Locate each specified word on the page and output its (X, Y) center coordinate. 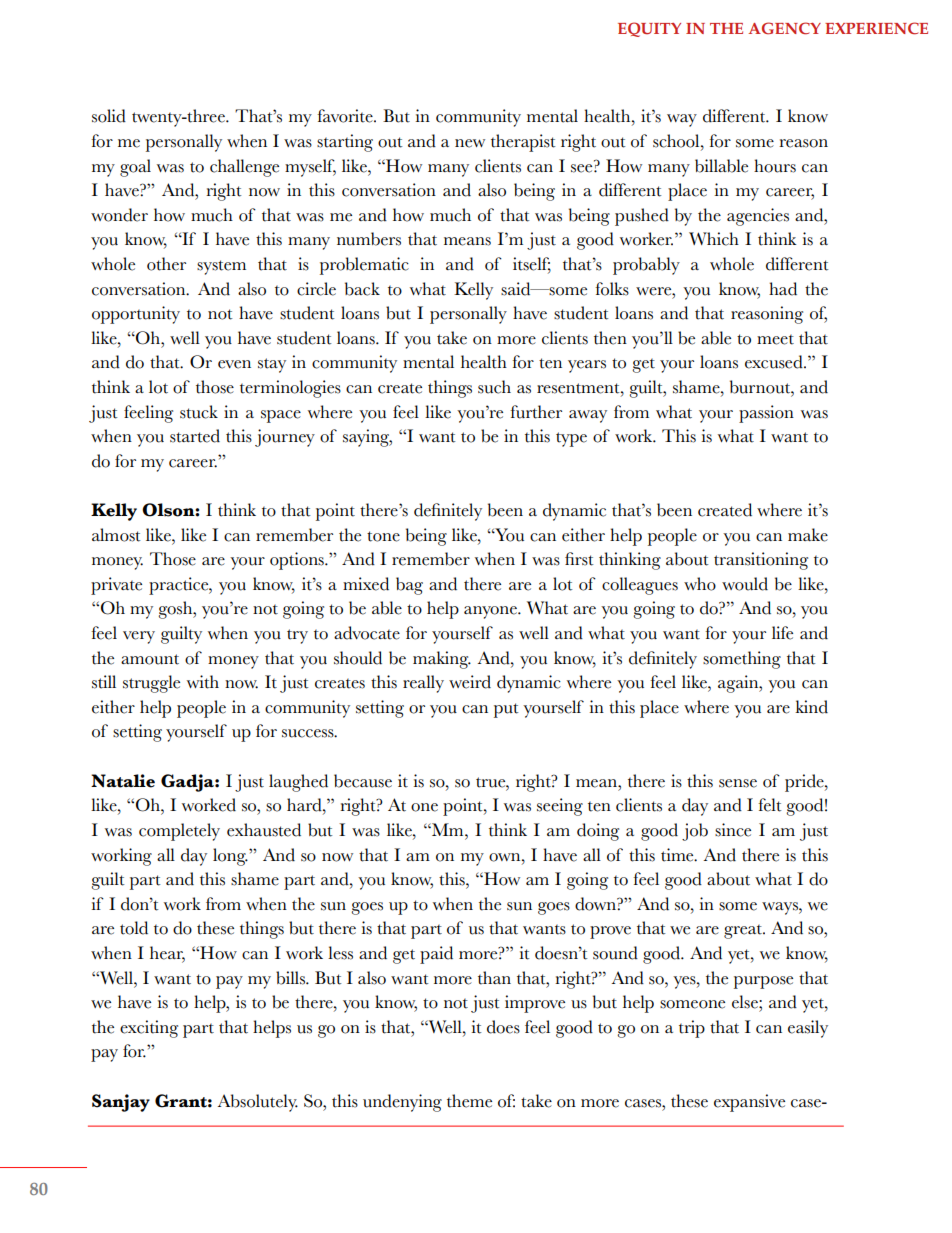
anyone (491, 612)
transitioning (761, 561)
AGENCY (784, 28)
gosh (176, 610)
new (470, 143)
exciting (149, 1029)
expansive (749, 1103)
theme (469, 1101)
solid (109, 116)
